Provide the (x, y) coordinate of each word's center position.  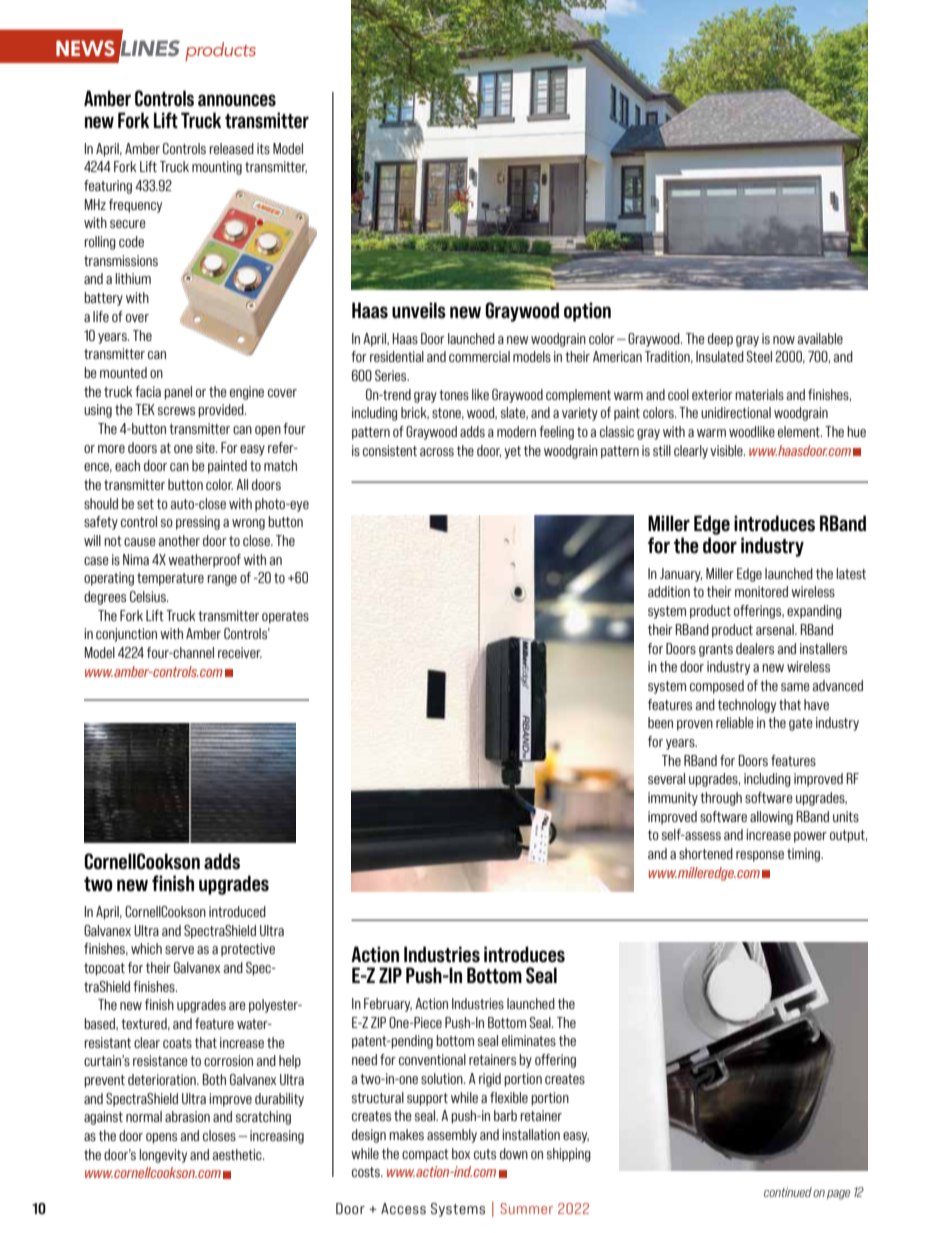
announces (237, 100)
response (760, 856)
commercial (479, 356)
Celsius (149, 596)
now (784, 340)
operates (285, 617)
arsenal (776, 629)
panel (178, 393)
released (231, 148)
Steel (759, 356)
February (388, 1005)
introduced (237, 911)
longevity (163, 1156)
